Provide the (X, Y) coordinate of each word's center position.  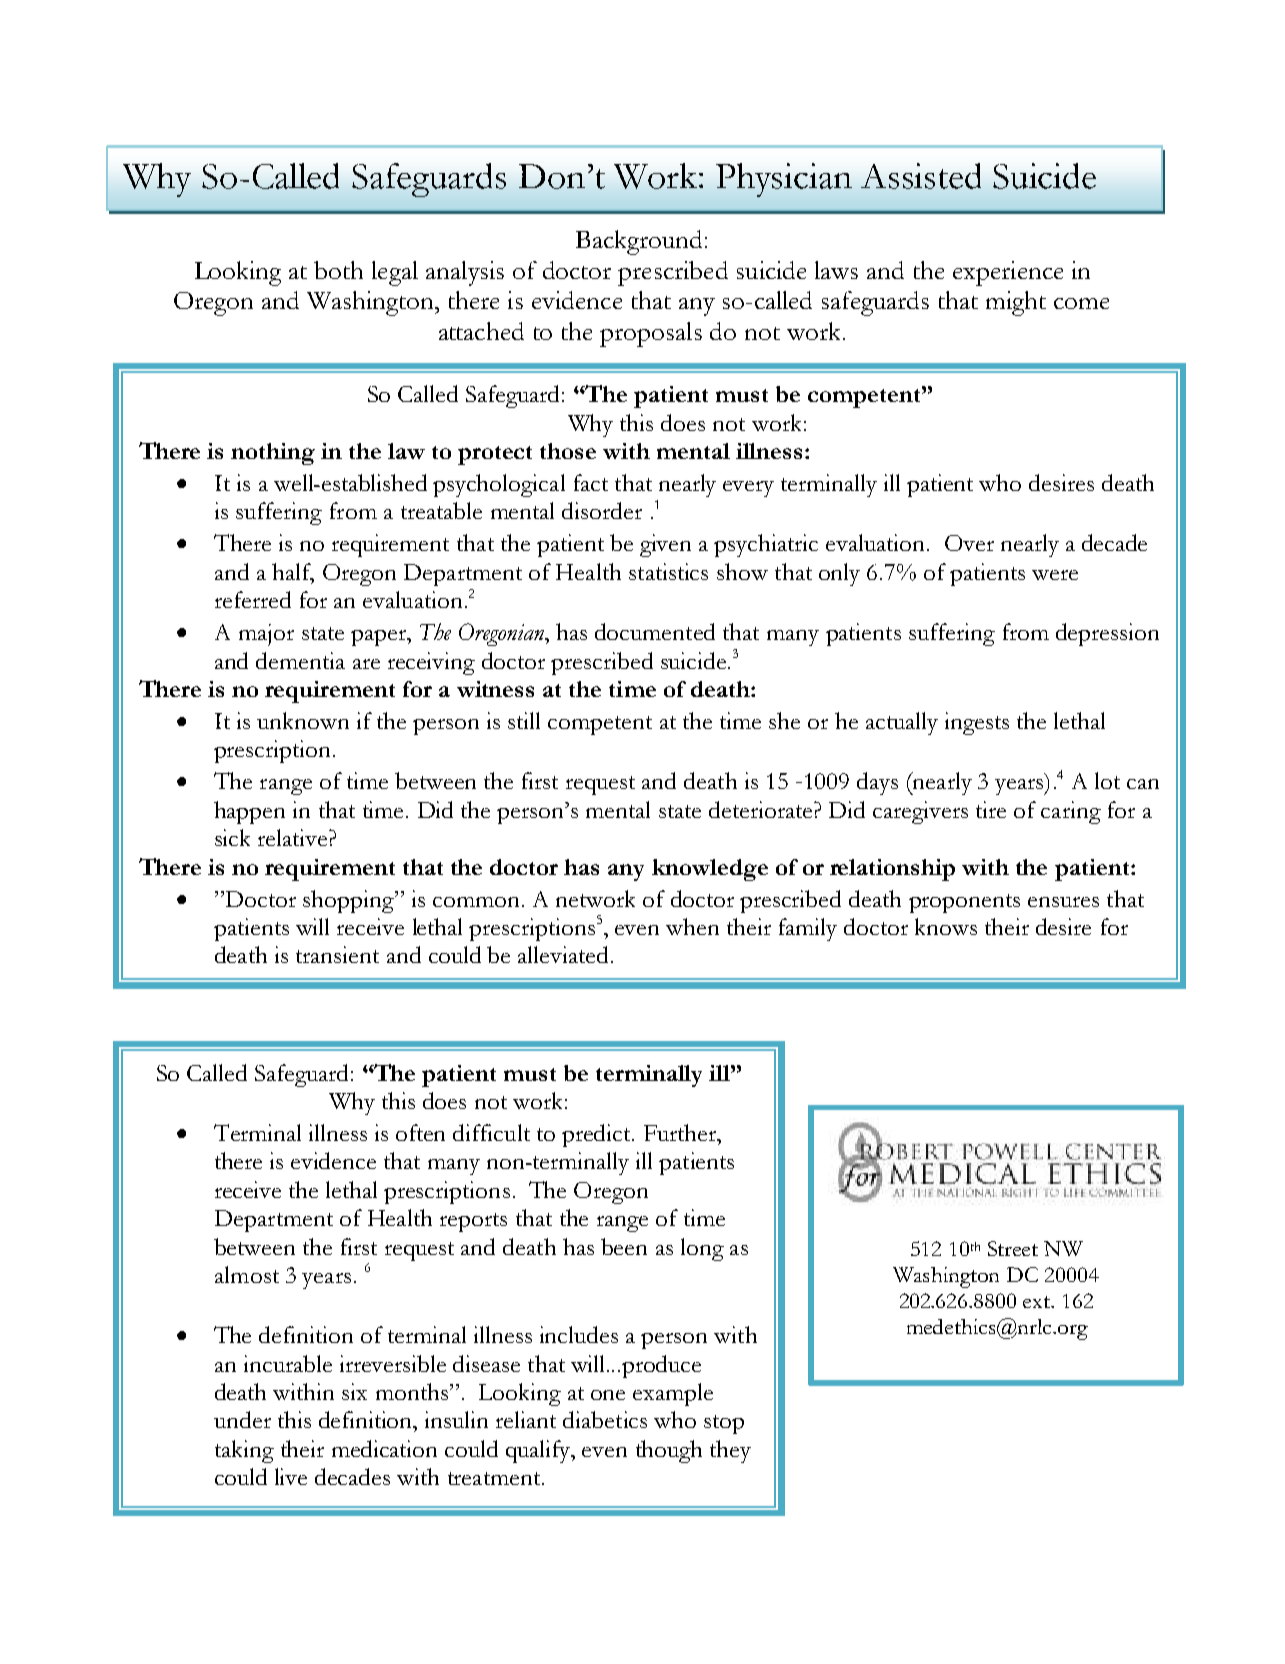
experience (1008, 273)
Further (681, 1132)
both (338, 270)
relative (294, 837)
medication (384, 1448)
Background (639, 242)
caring (1071, 812)
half (293, 573)
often (420, 1132)
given (665, 545)
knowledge (710, 870)
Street (1013, 1248)
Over (969, 543)
